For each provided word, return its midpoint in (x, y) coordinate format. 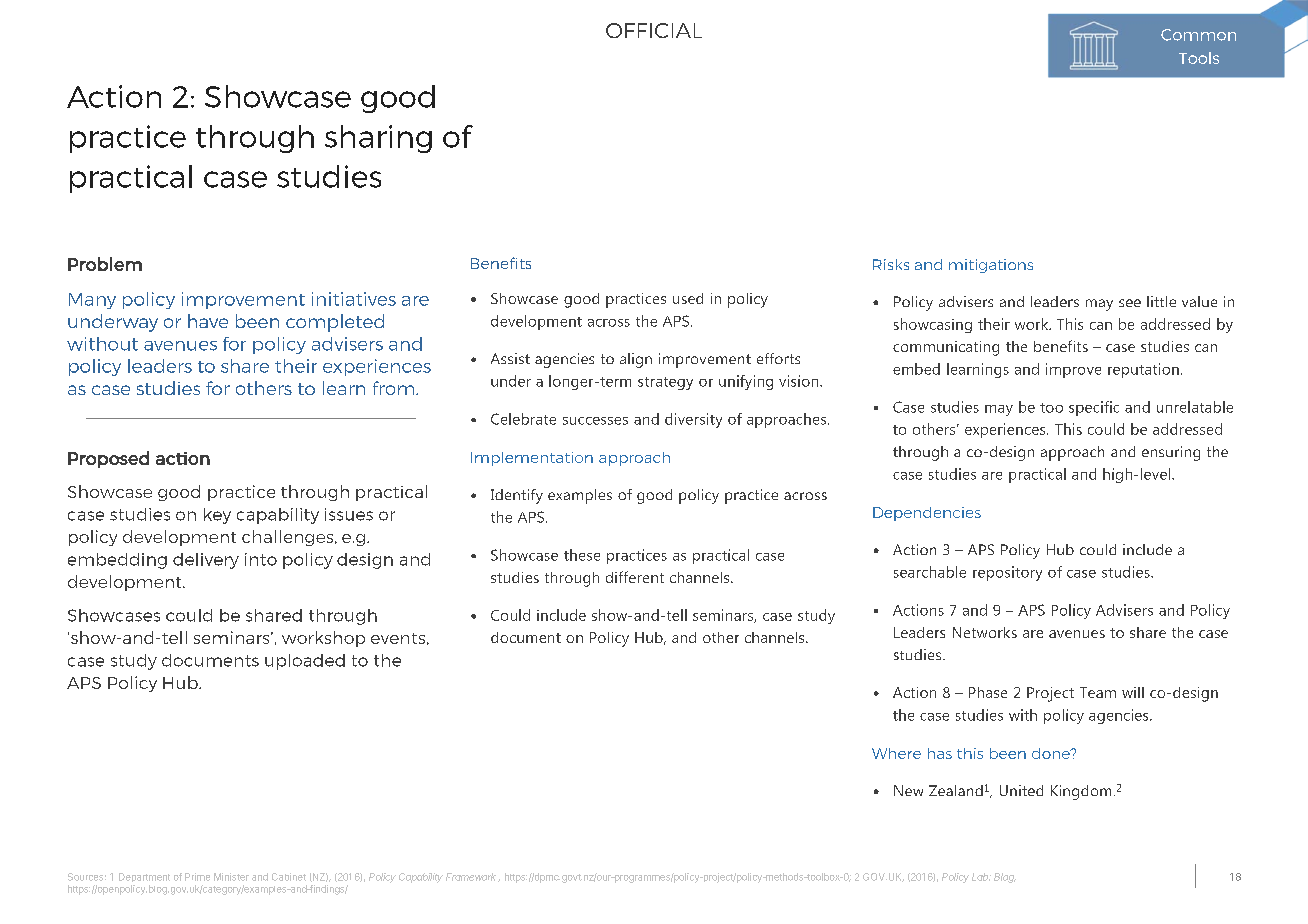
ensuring (1171, 453)
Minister (231, 877)
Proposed (108, 459)
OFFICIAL (654, 30)
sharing (378, 139)
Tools (1199, 58)
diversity (693, 420)
